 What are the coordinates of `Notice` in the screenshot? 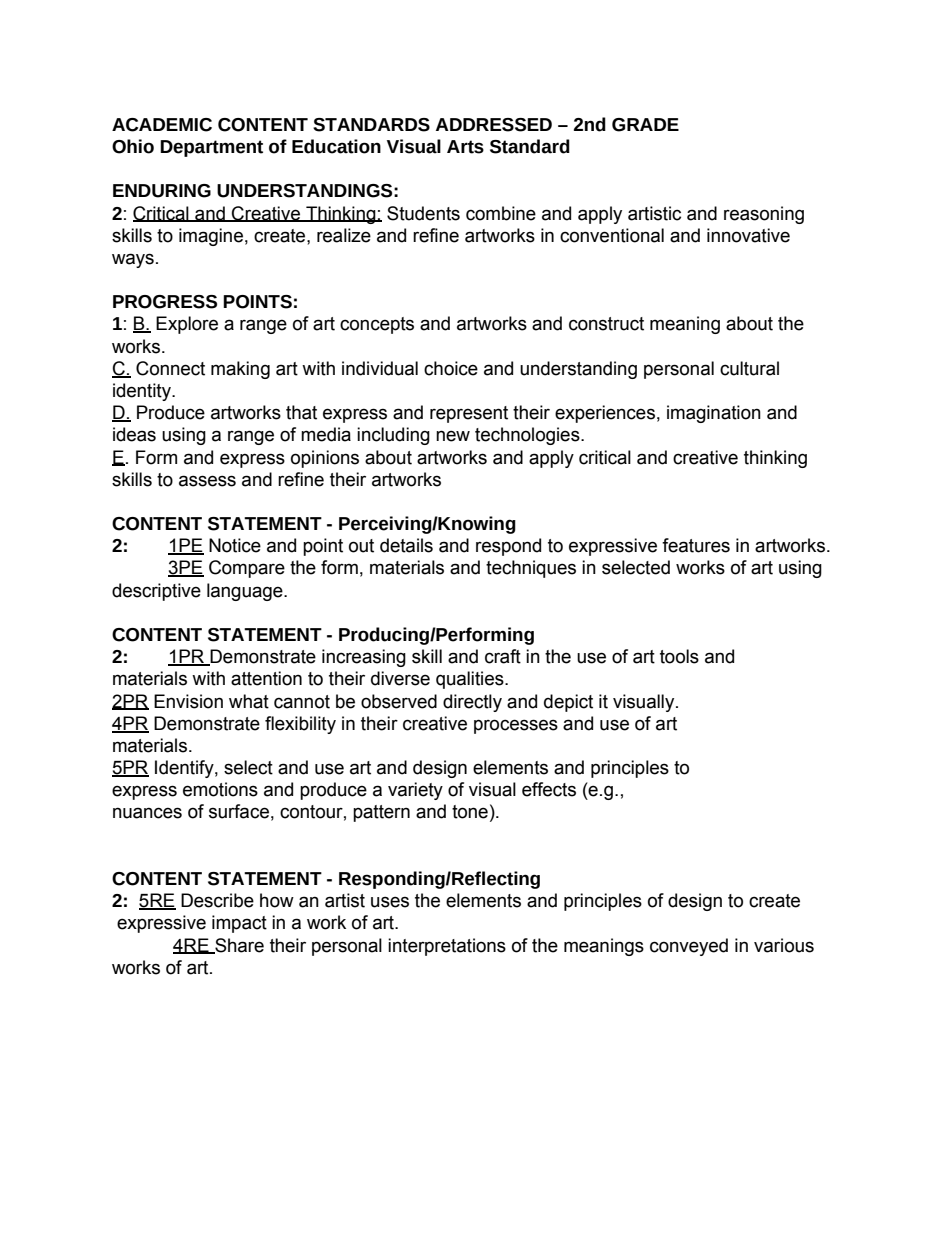 It's located at (235, 545).
